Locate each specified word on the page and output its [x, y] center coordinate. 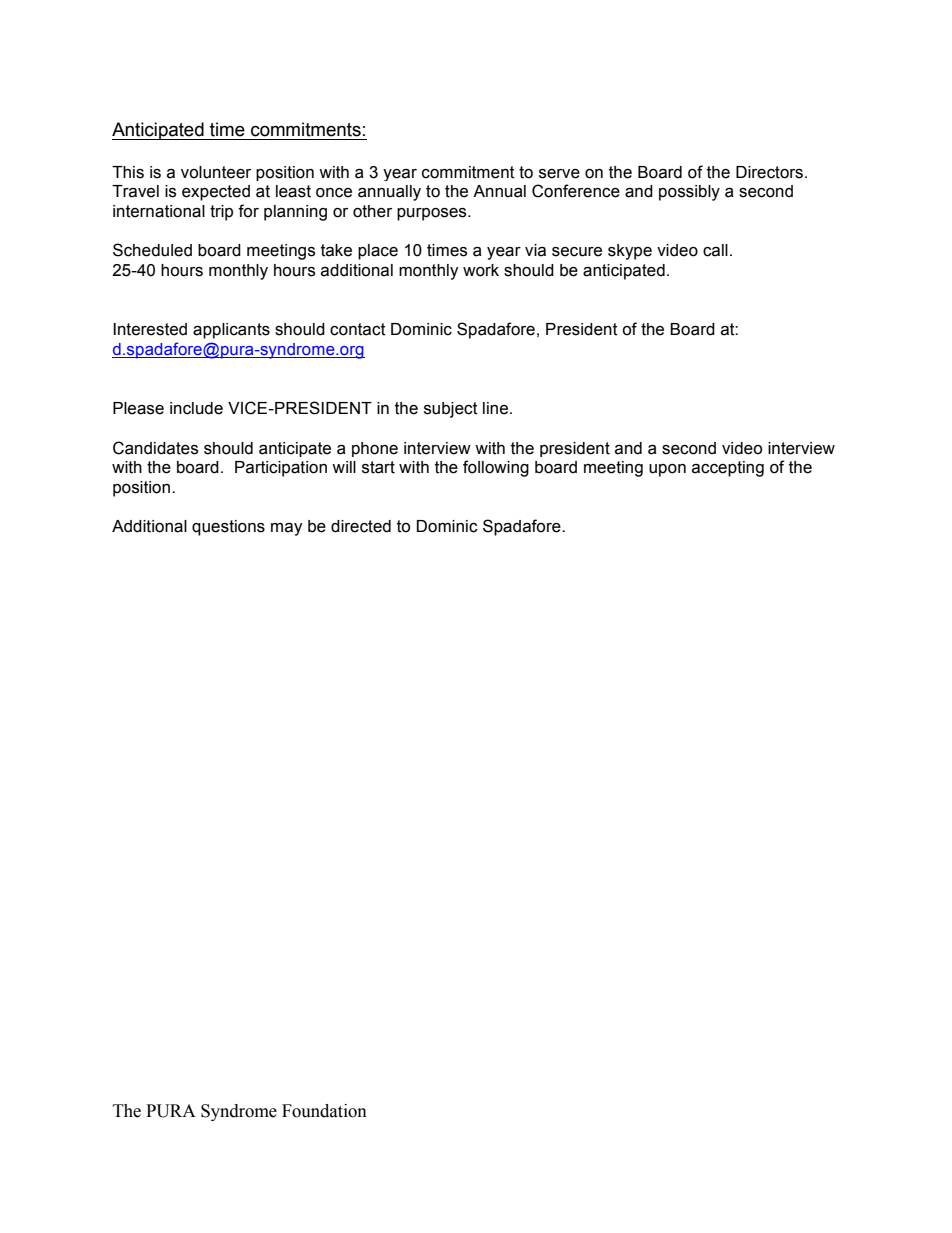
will [344, 467]
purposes [433, 214]
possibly [689, 193]
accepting [728, 469]
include [196, 408]
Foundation [324, 1111]
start [378, 467]
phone [375, 449]
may [287, 529]
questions [228, 528]
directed [361, 526]
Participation [281, 469]
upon [667, 470]
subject [451, 410]
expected [216, 193]
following [496, 468]
